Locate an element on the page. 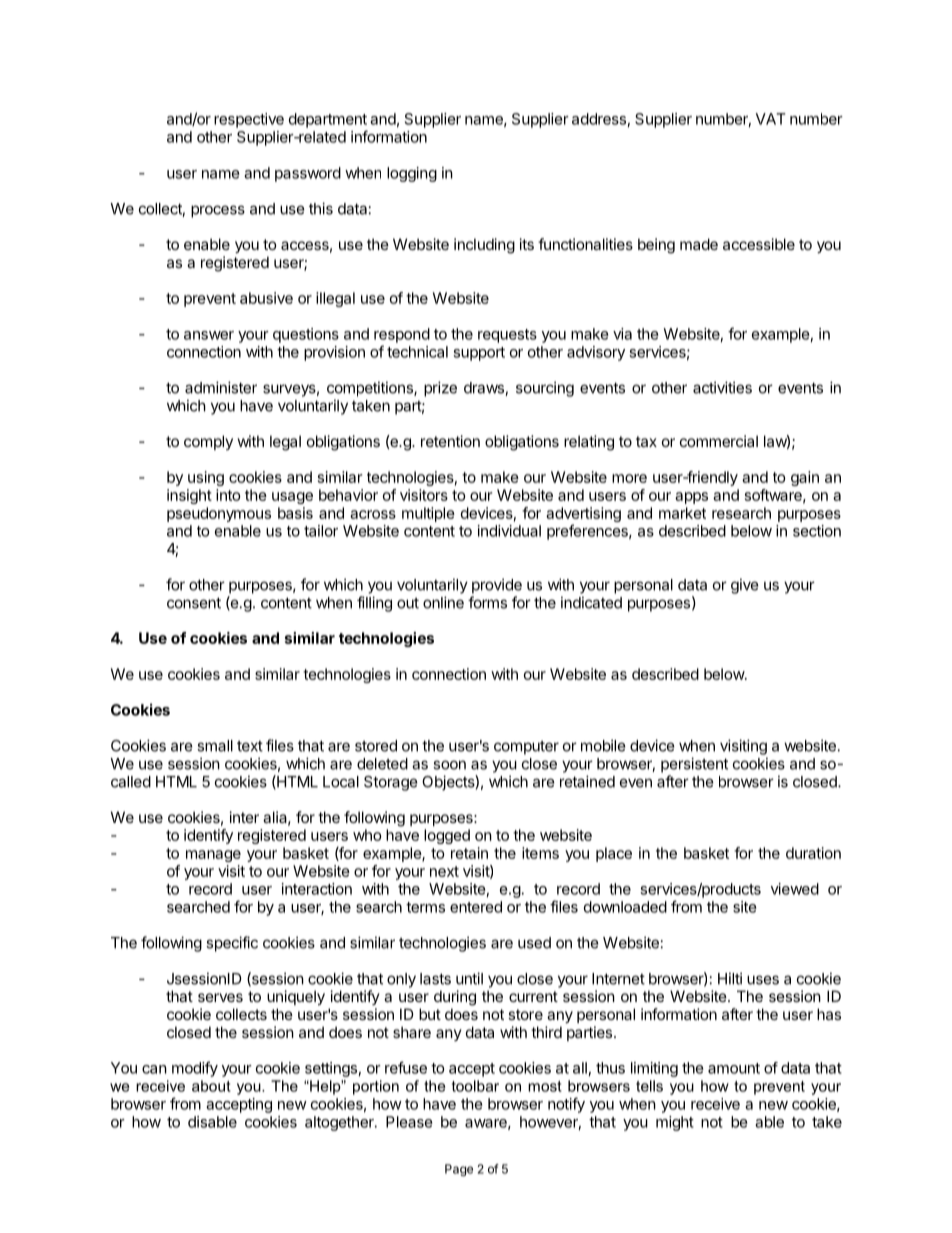  gain is located at coordinates (805, 478).
